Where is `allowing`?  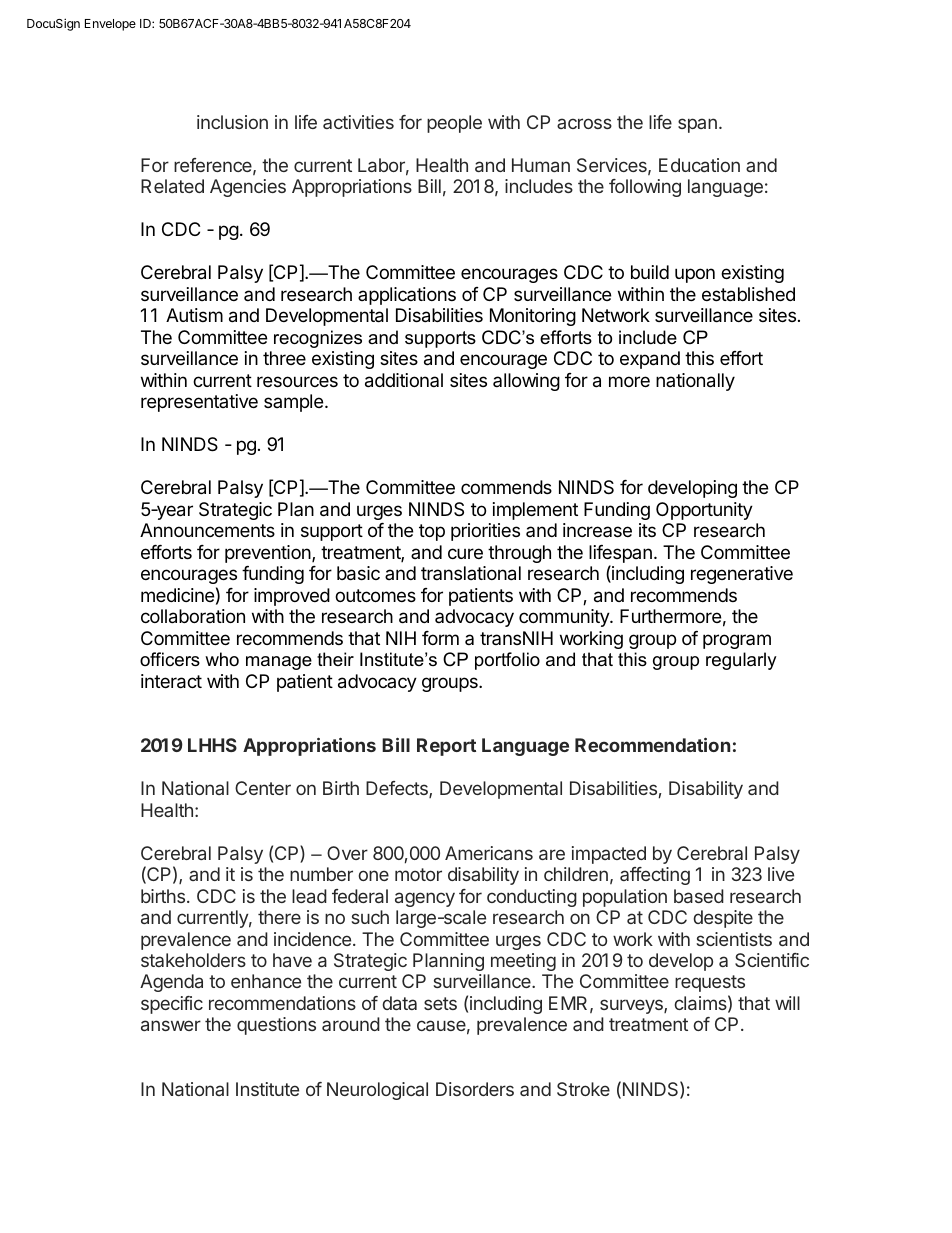 allowing is located at coordinates (526, 382).
